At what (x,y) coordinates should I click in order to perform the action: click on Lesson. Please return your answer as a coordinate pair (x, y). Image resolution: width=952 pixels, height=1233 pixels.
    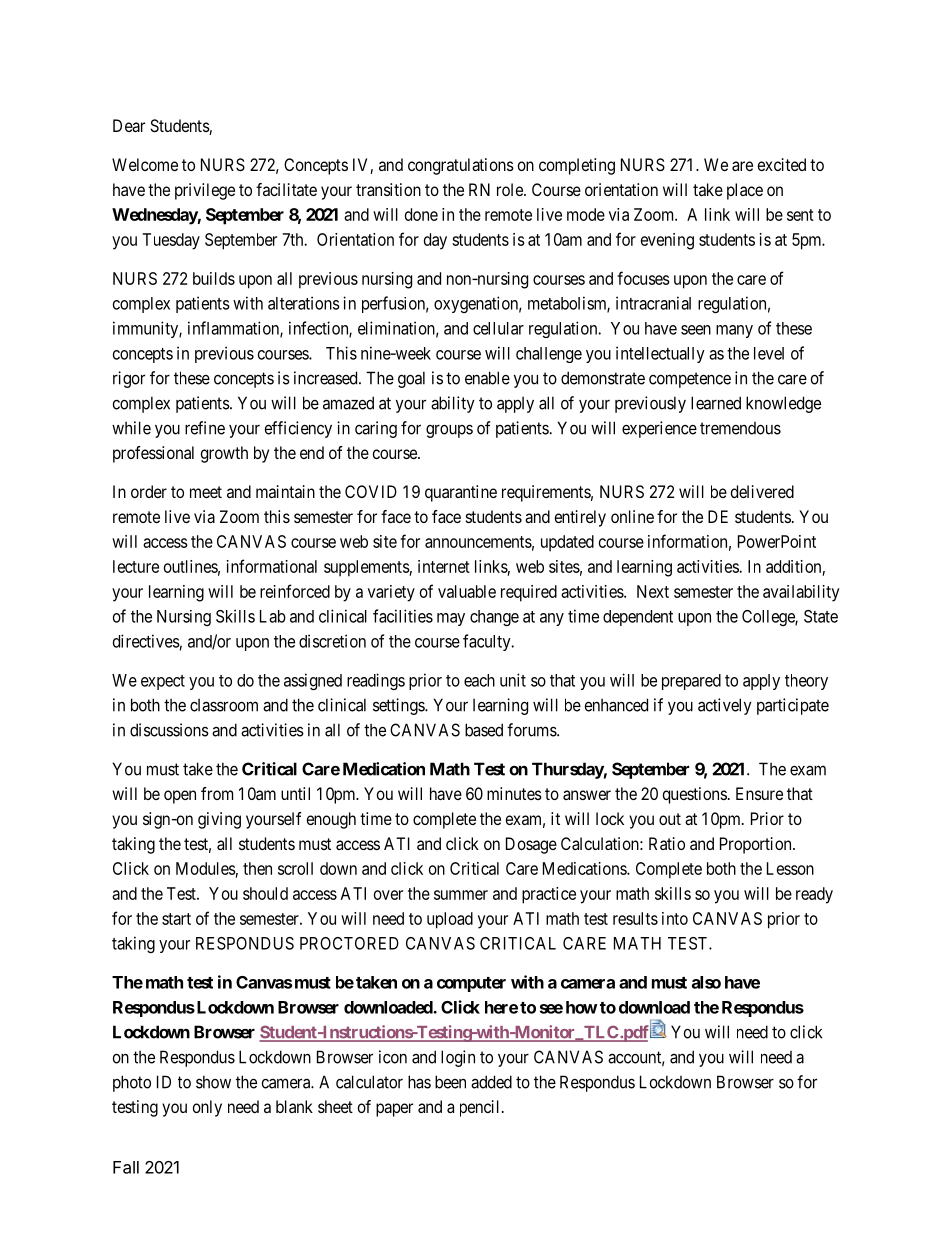
    Looking at the image, I should click on (790, 868).
